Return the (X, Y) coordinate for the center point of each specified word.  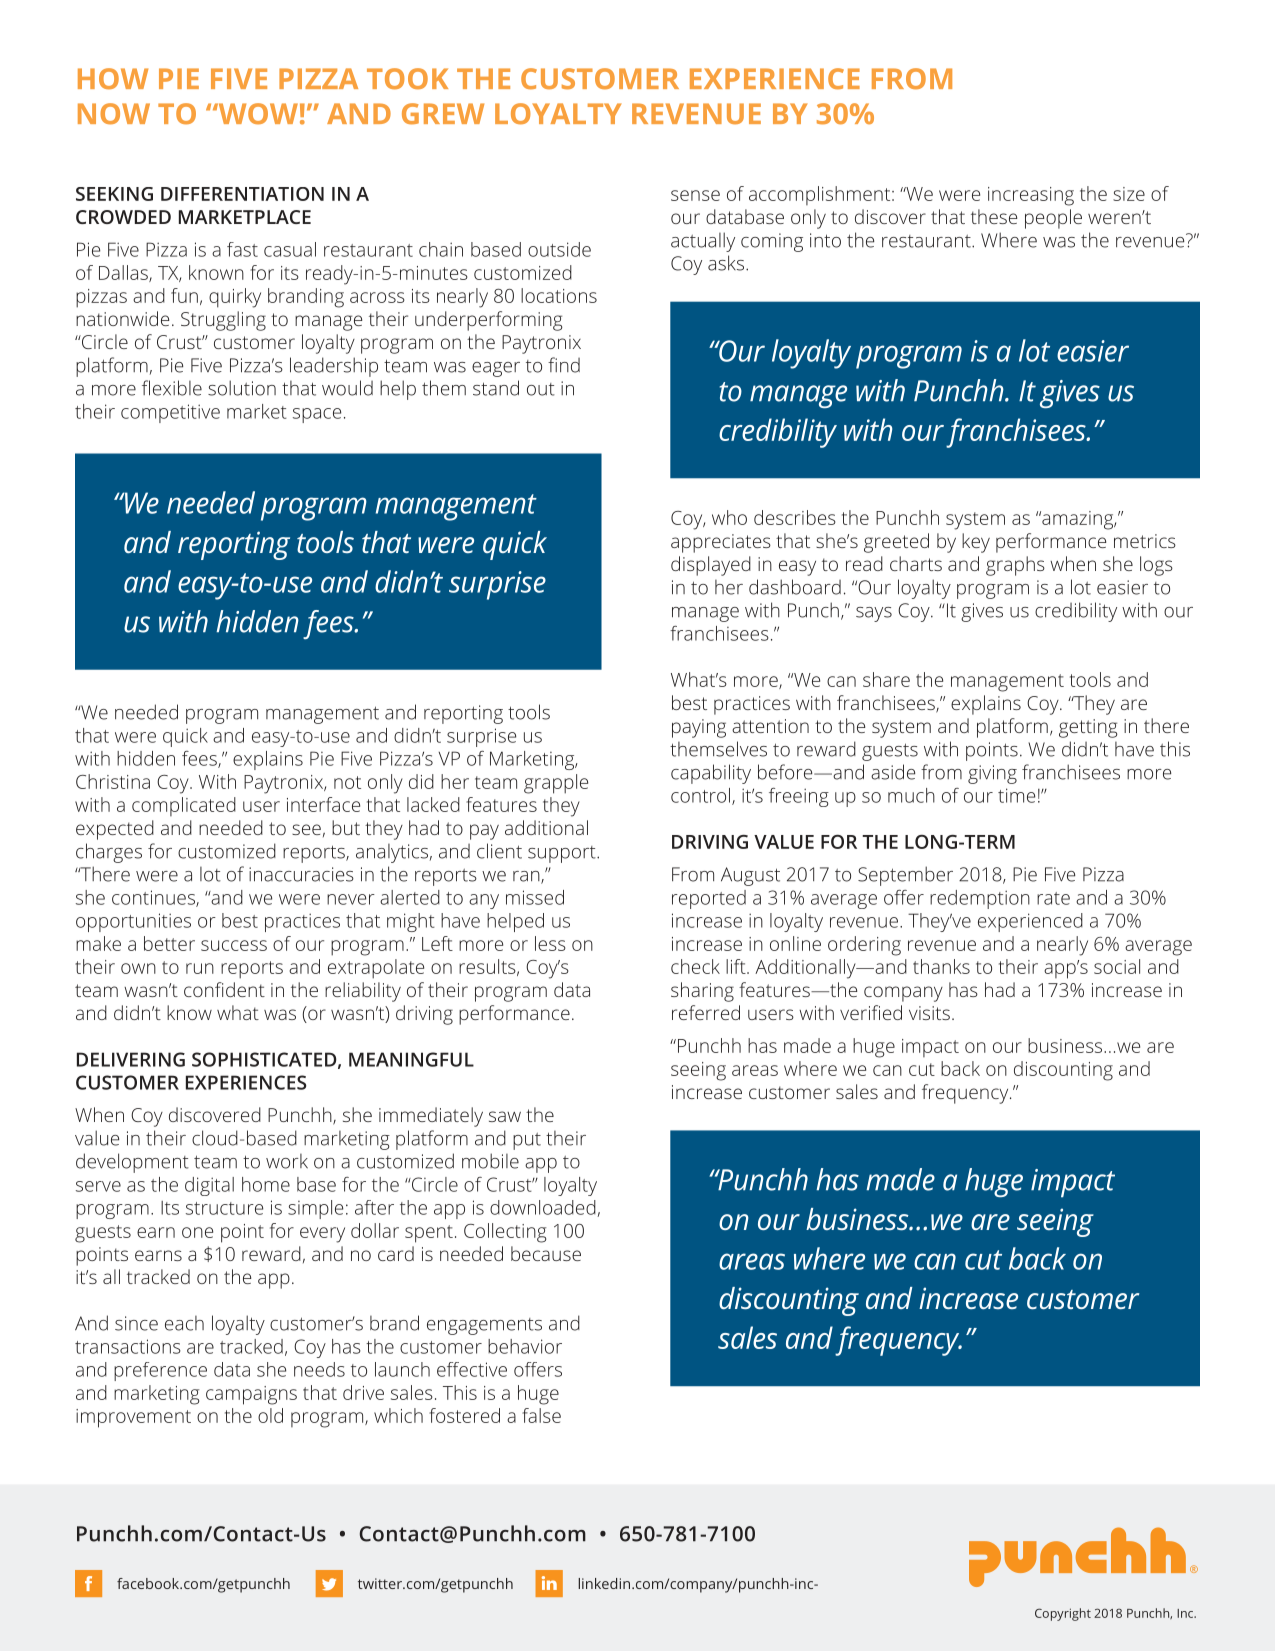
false (541, 1415)
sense (695, 195)
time (1016, 795)
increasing (1031, 196)
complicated (184, 806)
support (563, 854)
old (270, 1415)
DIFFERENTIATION (242, 194)
